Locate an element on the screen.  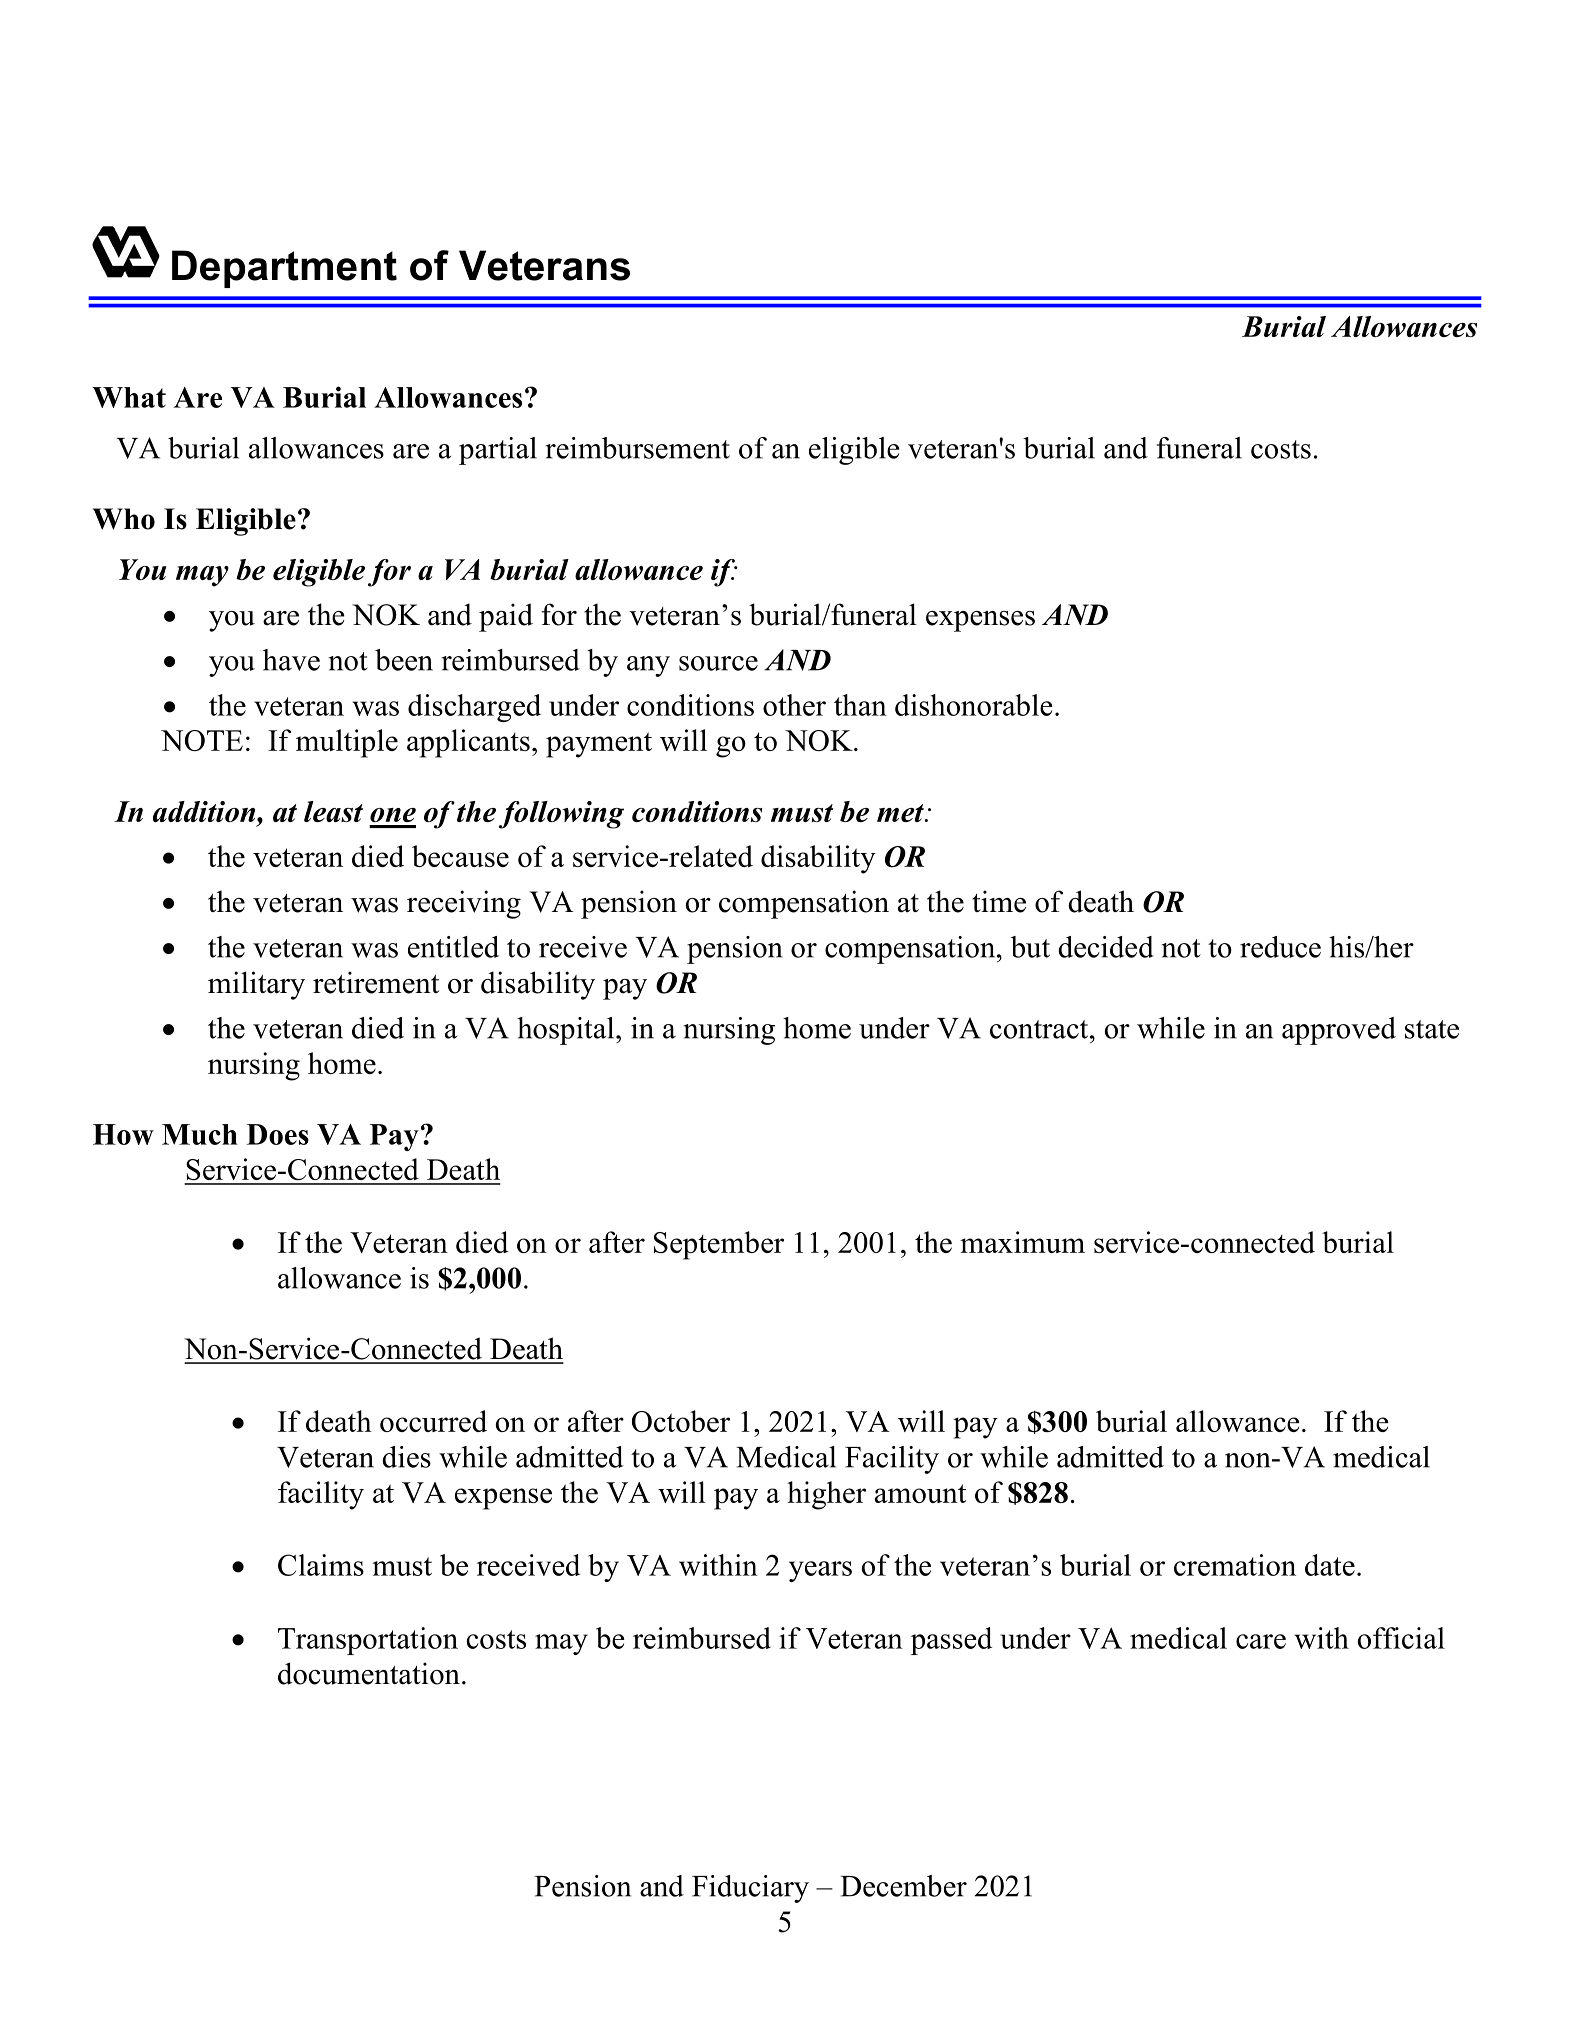
Department is located at coordinates (284, 269).
